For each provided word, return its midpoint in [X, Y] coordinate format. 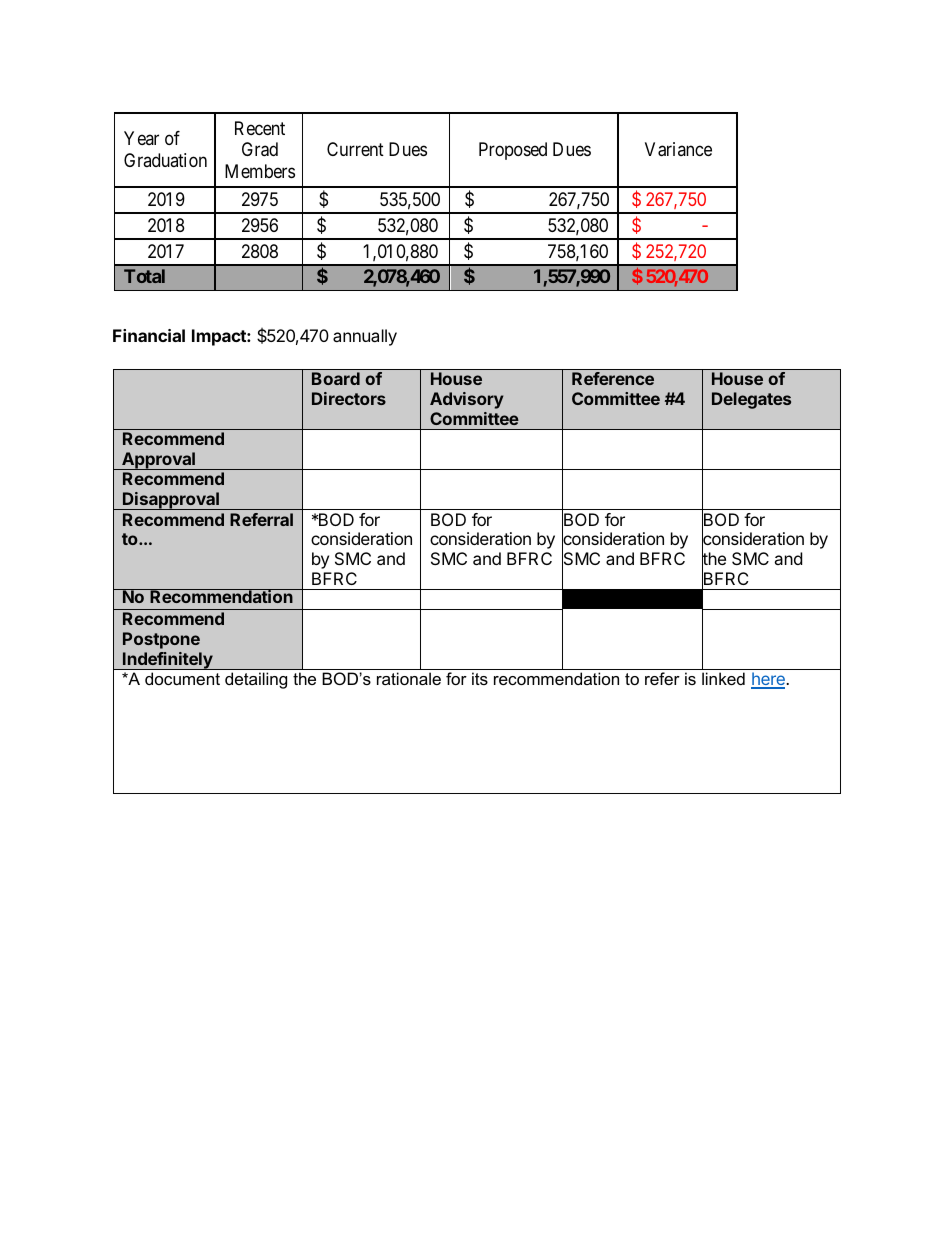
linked [723, 678]
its [480, 678]
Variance [678, 149]
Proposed [513, 151]
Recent [260, 128]
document [182, 678]
